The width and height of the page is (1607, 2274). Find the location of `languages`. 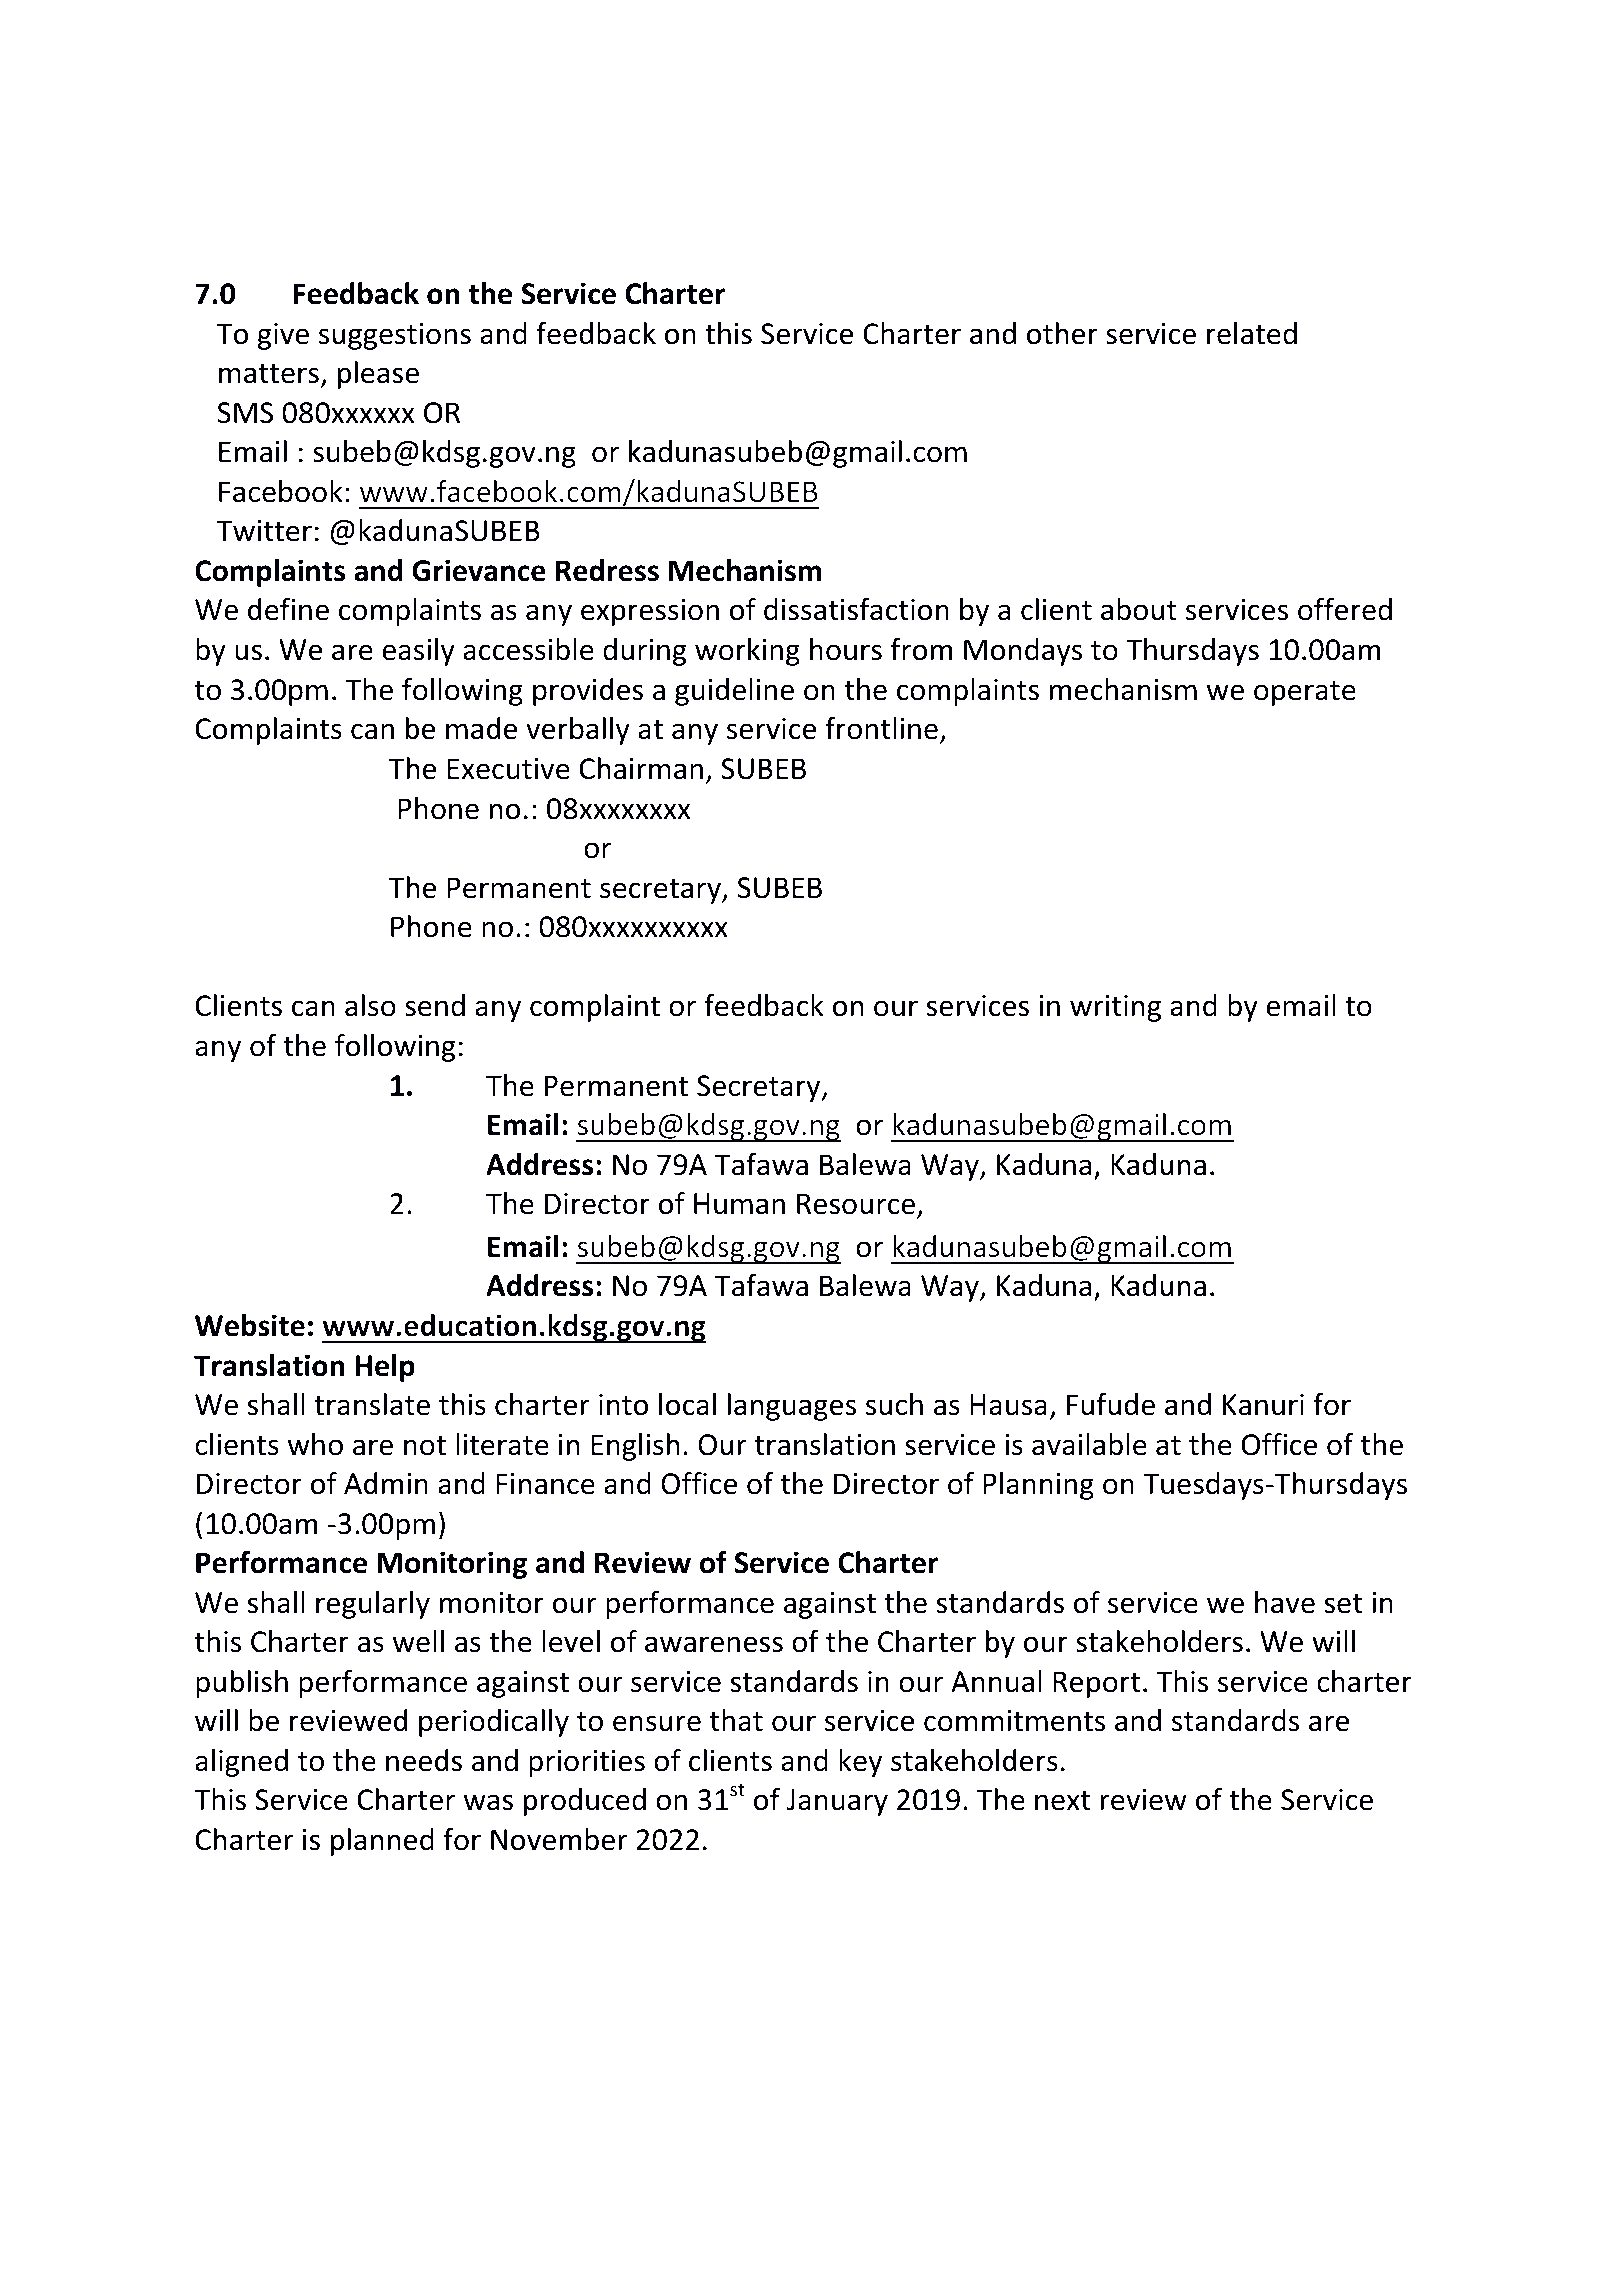

languages is located at coordinates (792, 1407).
